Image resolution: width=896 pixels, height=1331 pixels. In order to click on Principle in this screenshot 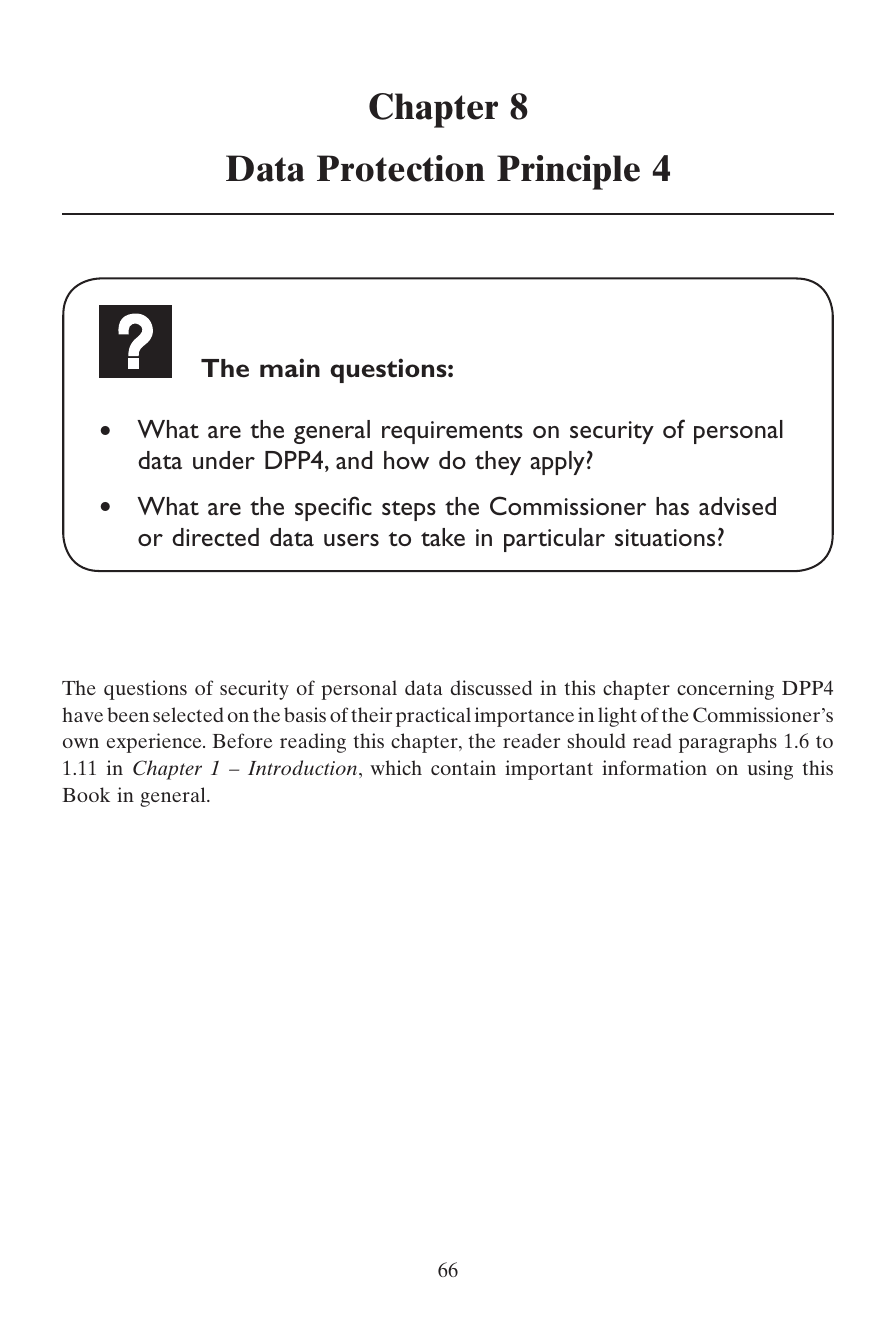, I will do `click(568, 172)`.
